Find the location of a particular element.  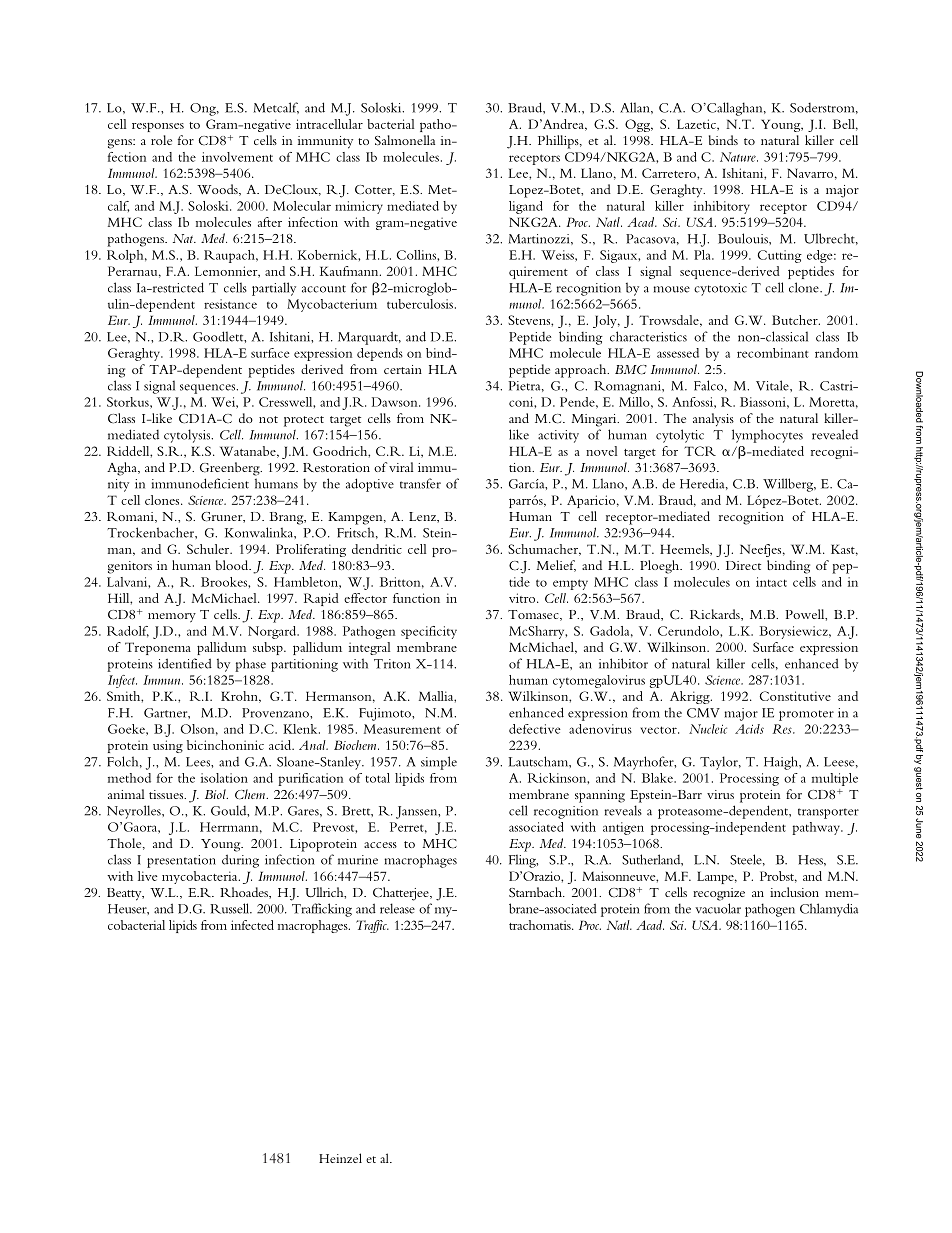

identified is located at coordinates (185, 663).
